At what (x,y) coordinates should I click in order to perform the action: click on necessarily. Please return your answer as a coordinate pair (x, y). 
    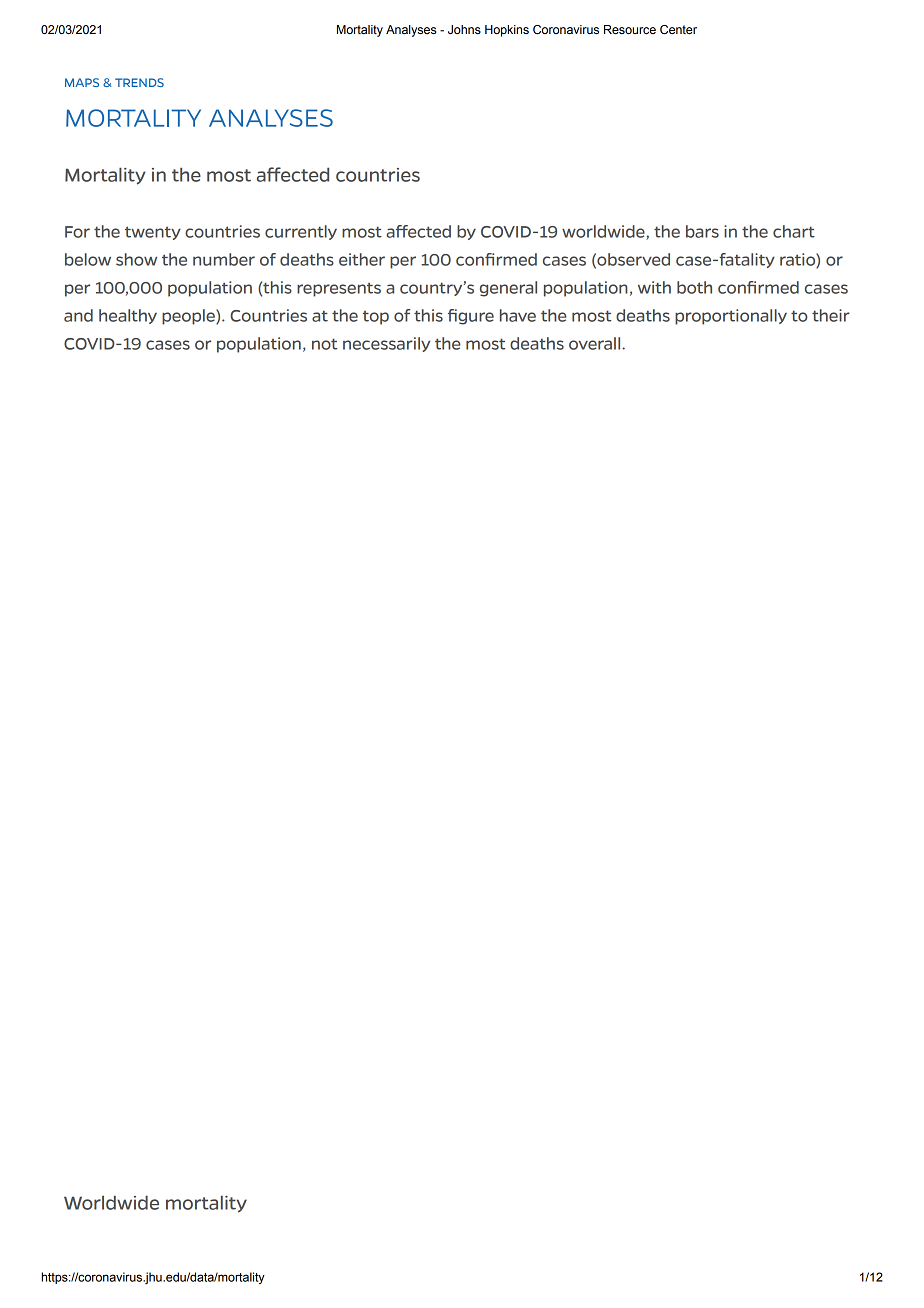
    Looking at the image, I should click on (386, 344).
